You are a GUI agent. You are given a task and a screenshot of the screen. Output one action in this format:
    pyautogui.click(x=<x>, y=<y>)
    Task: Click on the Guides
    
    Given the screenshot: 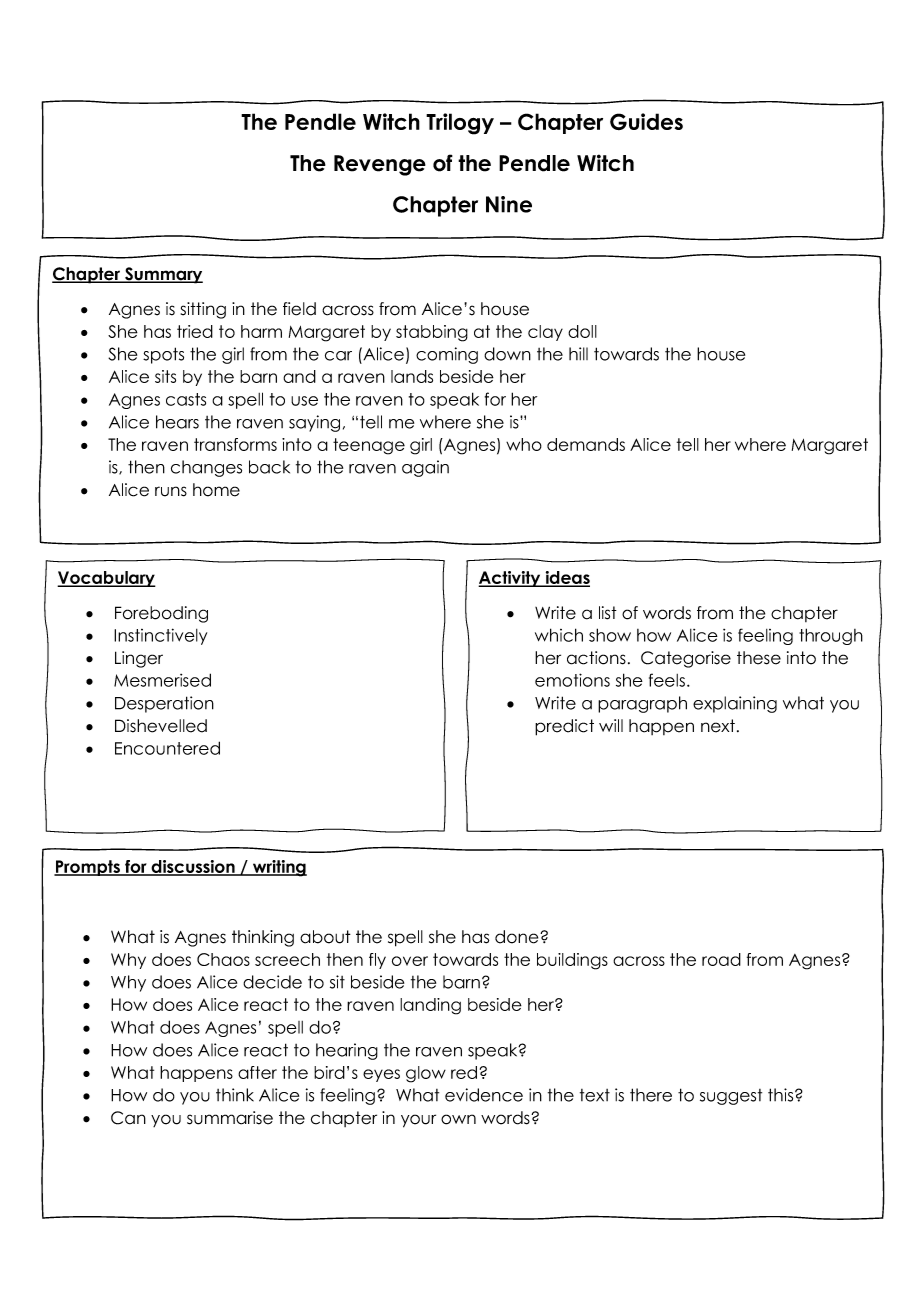 What is the action you would take?
    pyautogui.click(x=646, y=121)
